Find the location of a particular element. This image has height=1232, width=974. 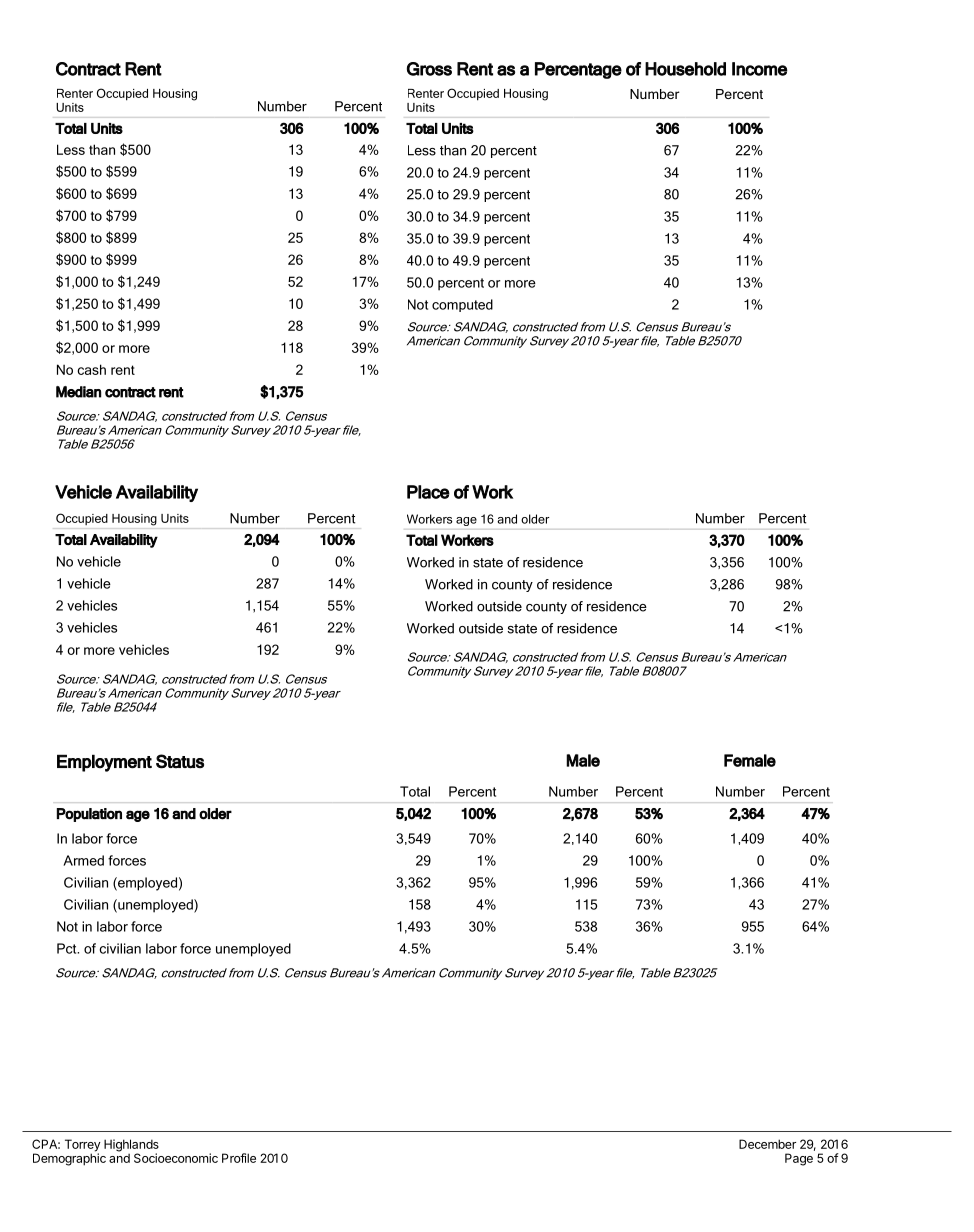

Income is located at coordinates (760, 69).
